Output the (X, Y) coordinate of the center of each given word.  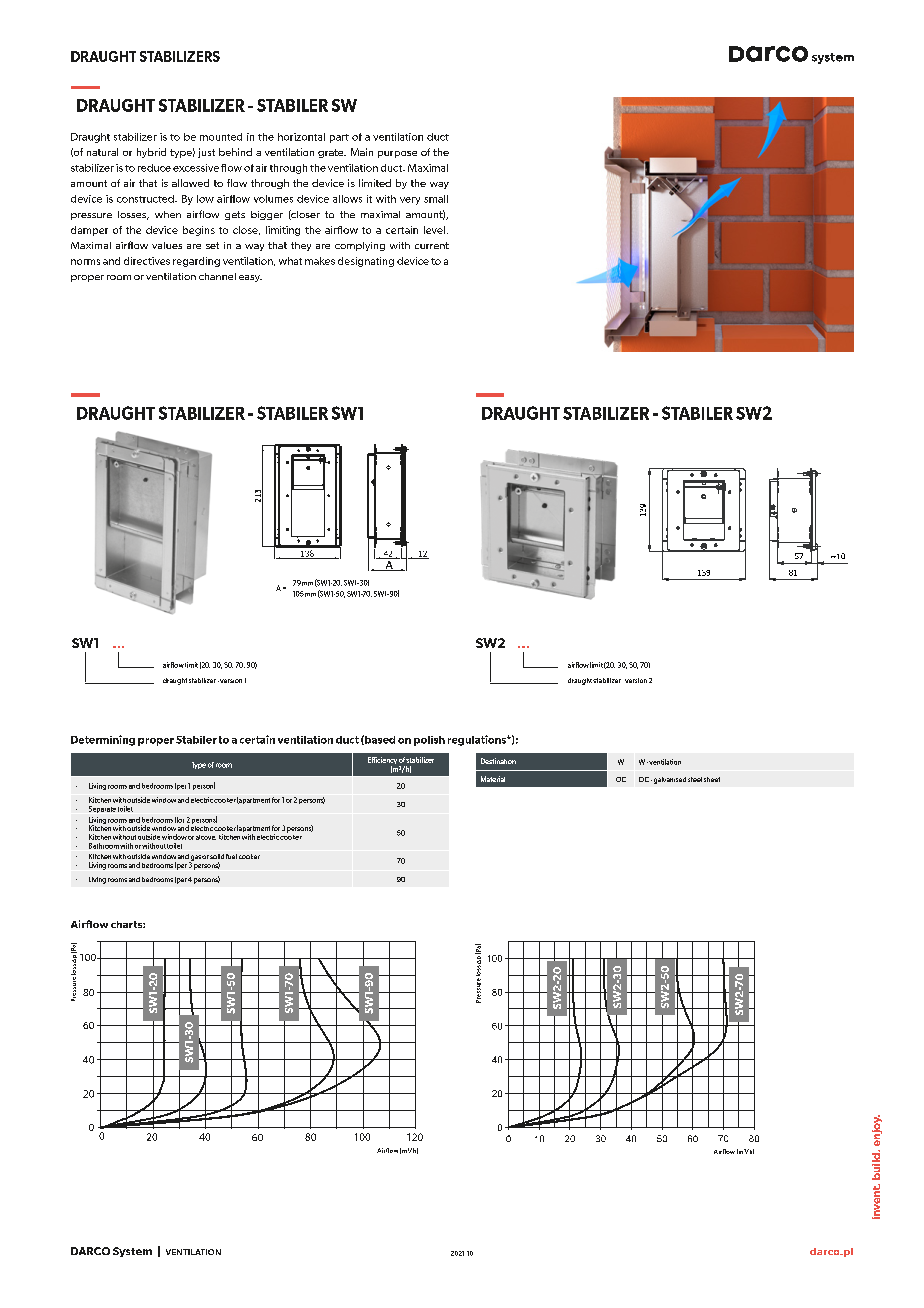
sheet (712, 779)
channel (217, 276)
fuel (231, 856)
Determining (103, 740)
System (132, 1252)
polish (429, 741)
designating (366, 262)
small (436, 199)
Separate (102, 809)
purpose (397, 154)
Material (493, 779)
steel (695, 779)
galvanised (668, 780)
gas (195, 859)
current (432, 245)
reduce (154, 168)
